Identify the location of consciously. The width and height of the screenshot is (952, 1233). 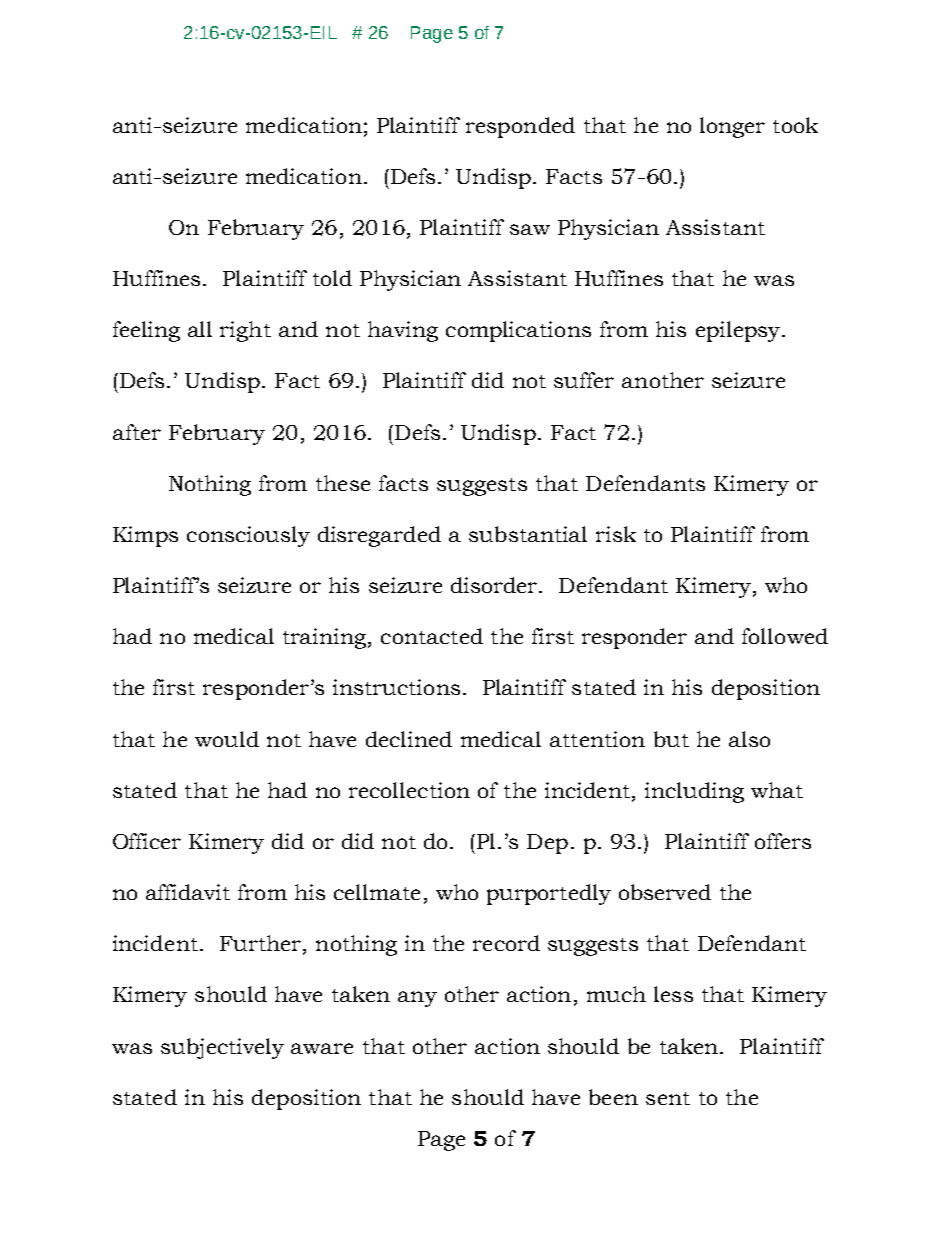
(248, 536).
